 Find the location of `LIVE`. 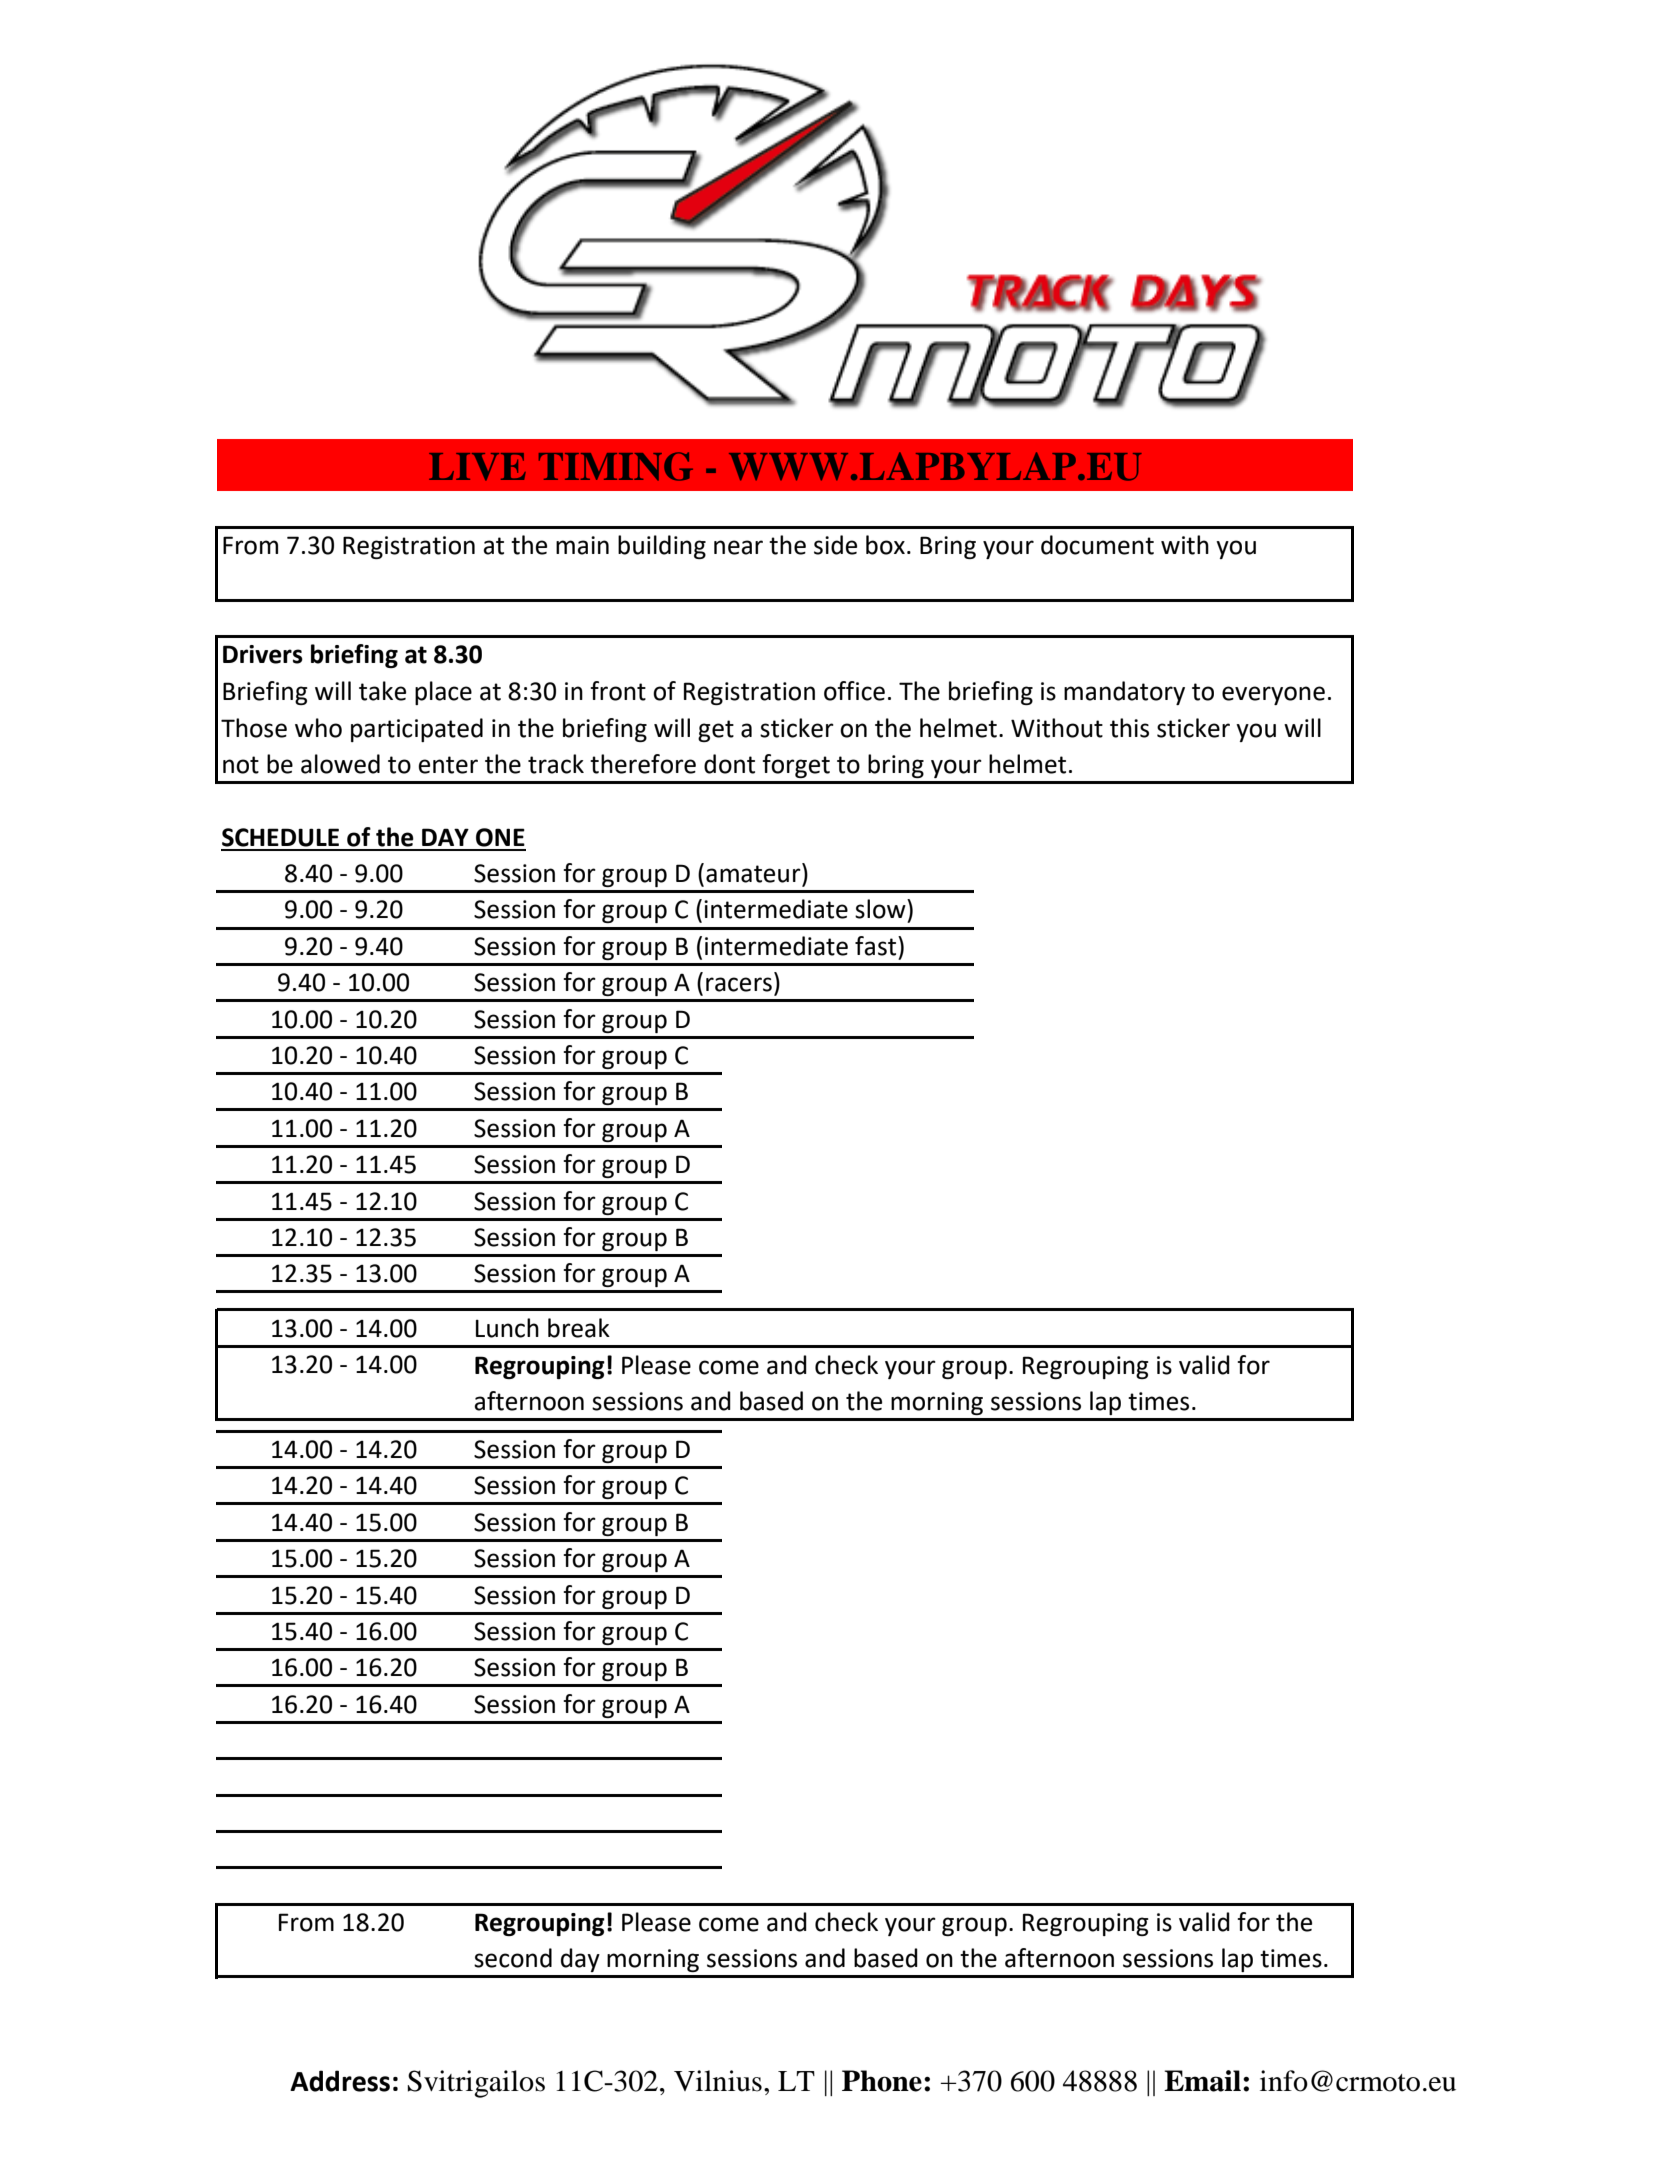

LIVE is located at coordinates (477, 467).
